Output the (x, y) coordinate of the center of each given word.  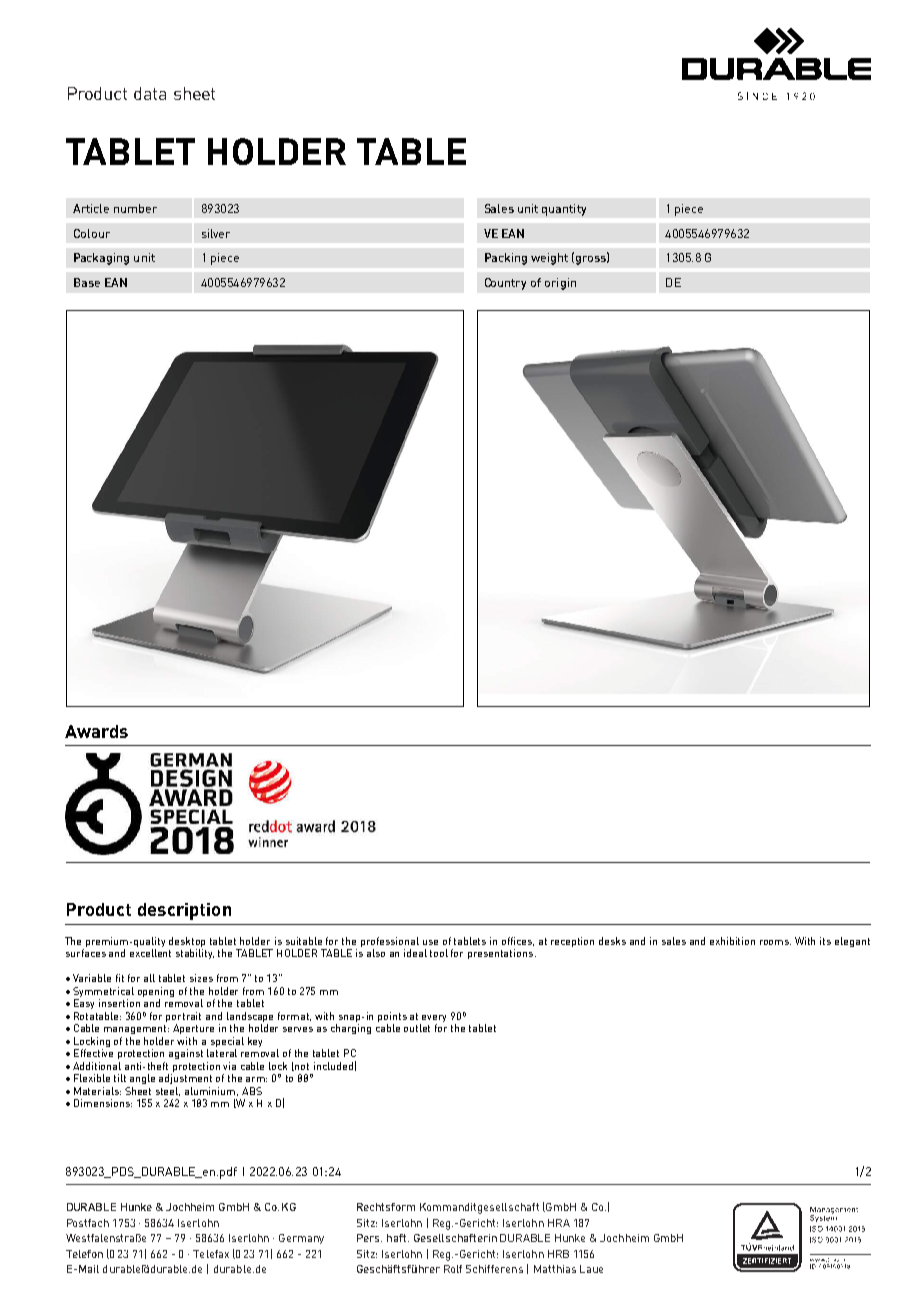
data (150, 93)
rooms (775, 942)
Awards (96, 731)
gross (590, 260)
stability (195, 954)
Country (505, 284)
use (430, 942)
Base (87, 282)
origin (560, 284)
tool (439, 953)
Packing (506, 259)
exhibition (732, 941)
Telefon (84, 1254)
